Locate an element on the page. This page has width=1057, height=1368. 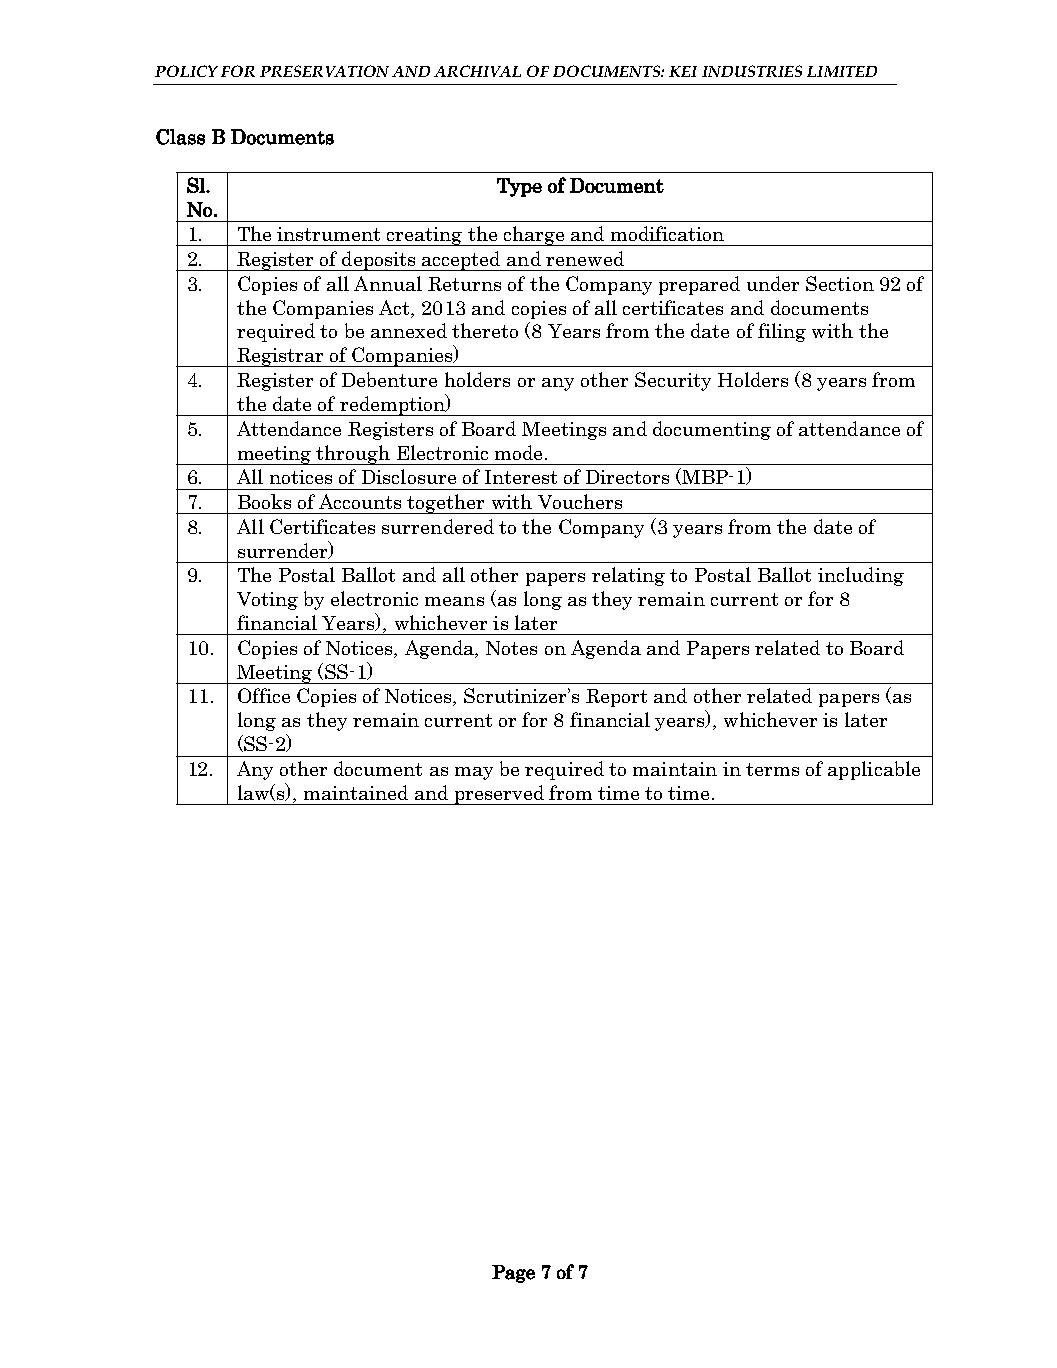
INDUSTRIES is located at coordinates (752, 71).
